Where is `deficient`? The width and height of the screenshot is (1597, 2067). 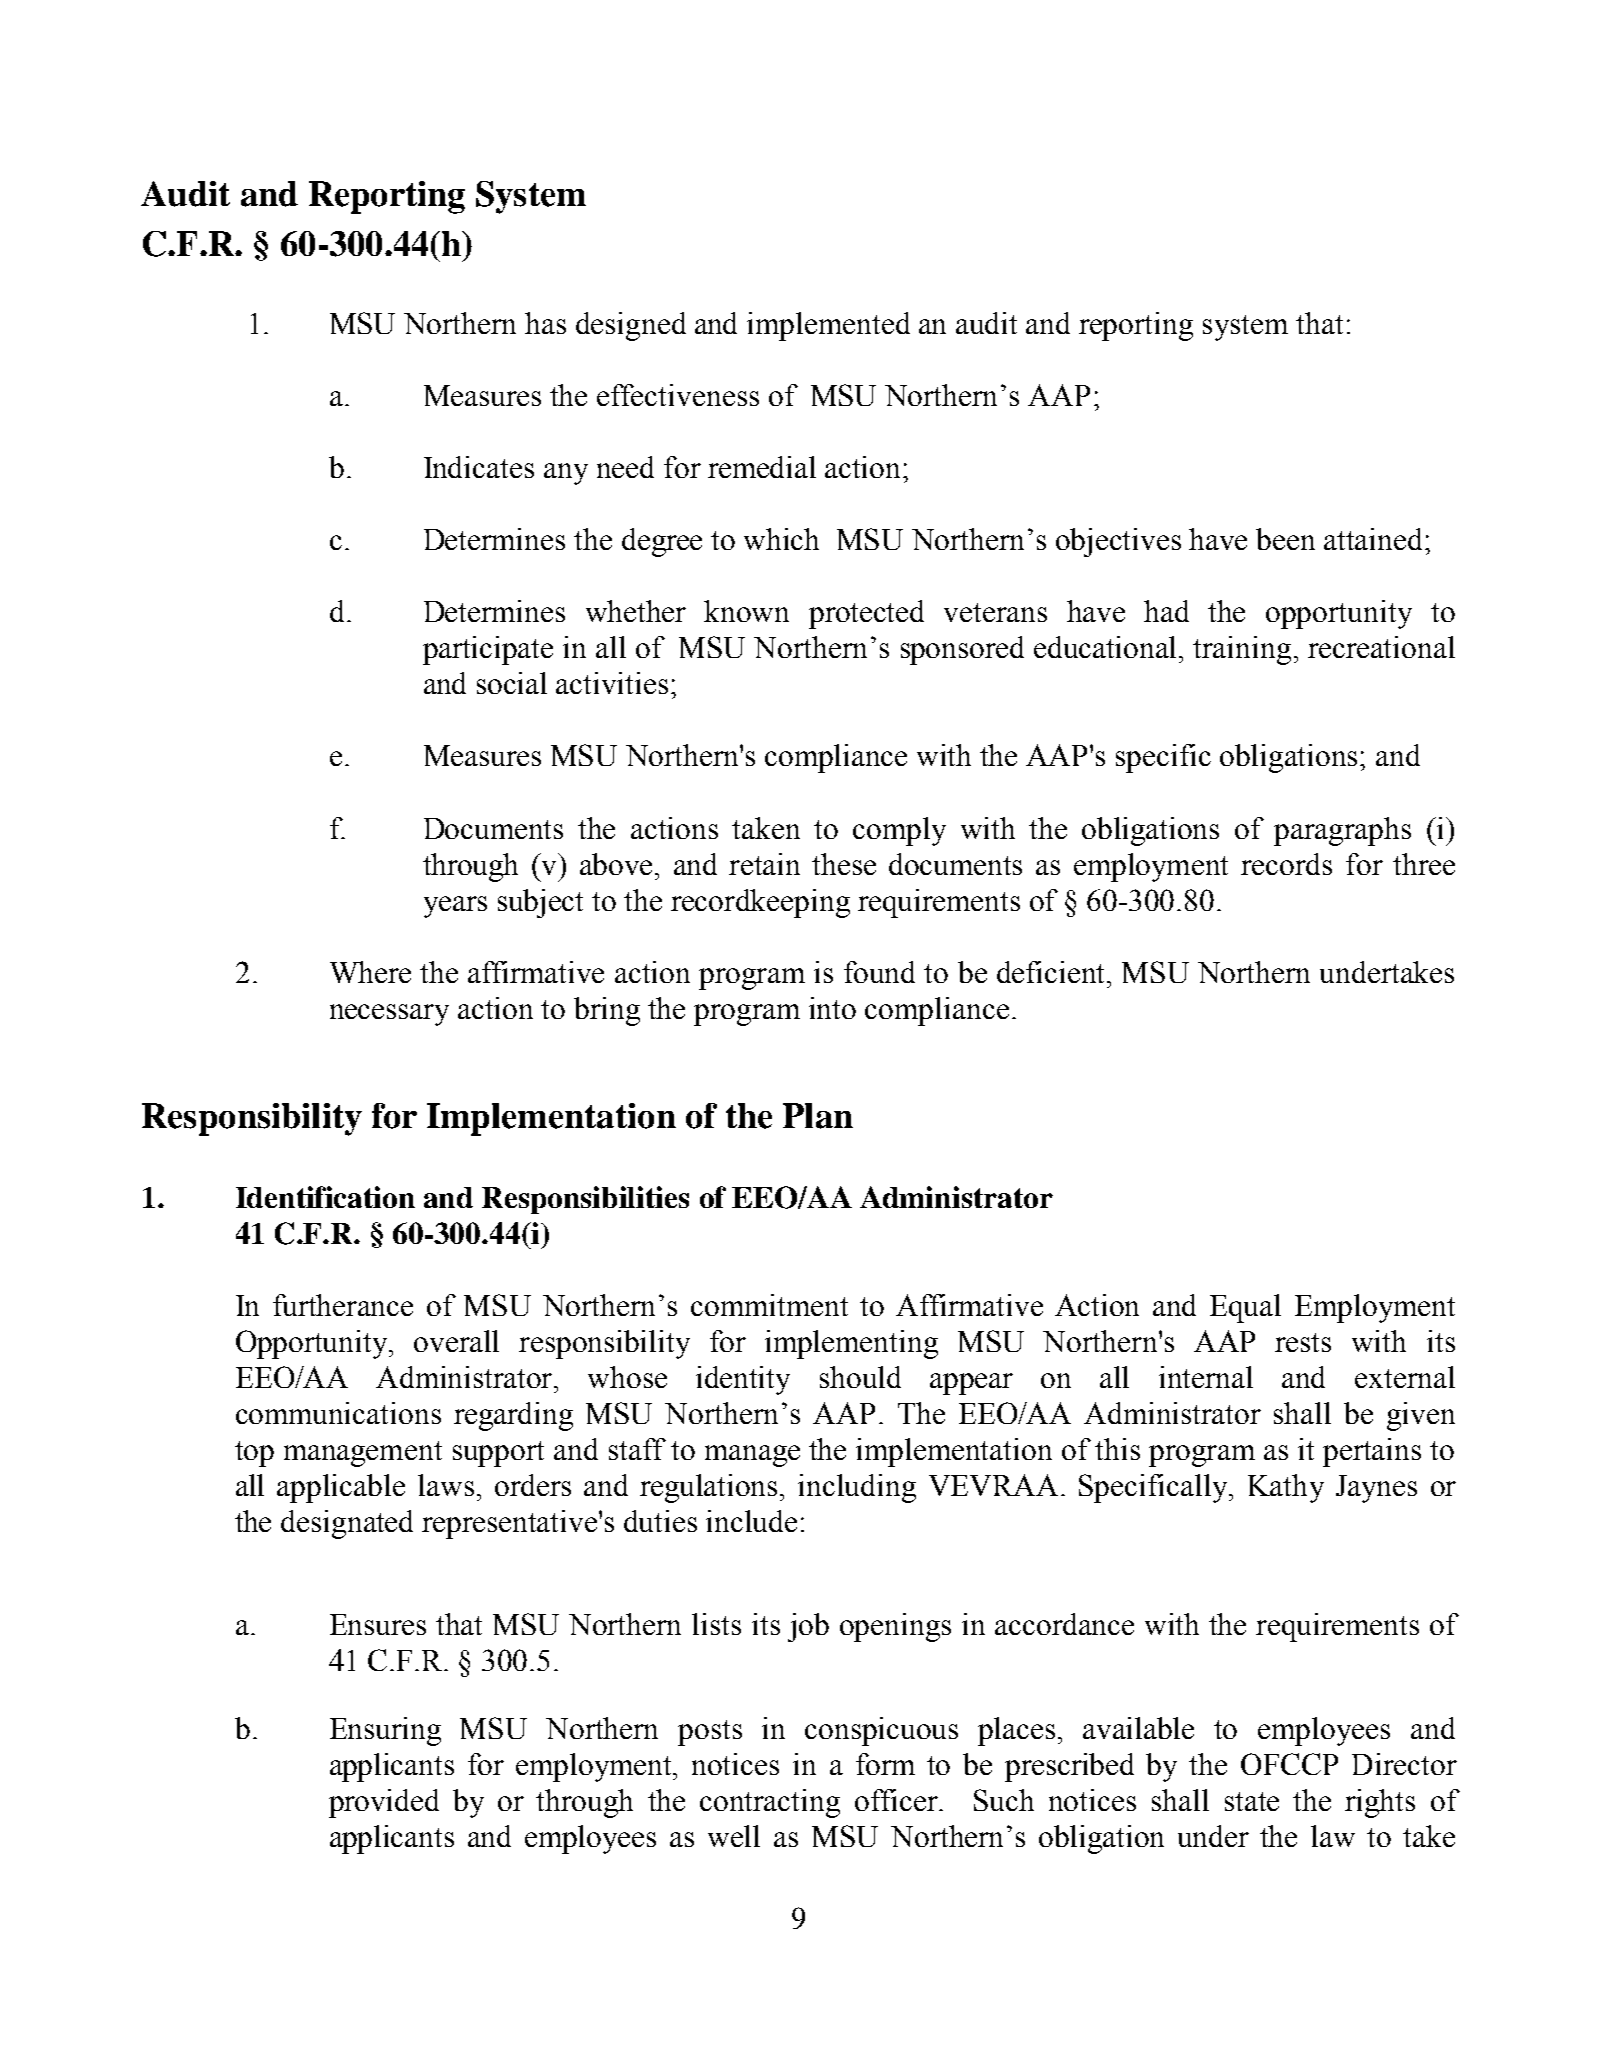
deficient is located at coordinates (1053, 972).
